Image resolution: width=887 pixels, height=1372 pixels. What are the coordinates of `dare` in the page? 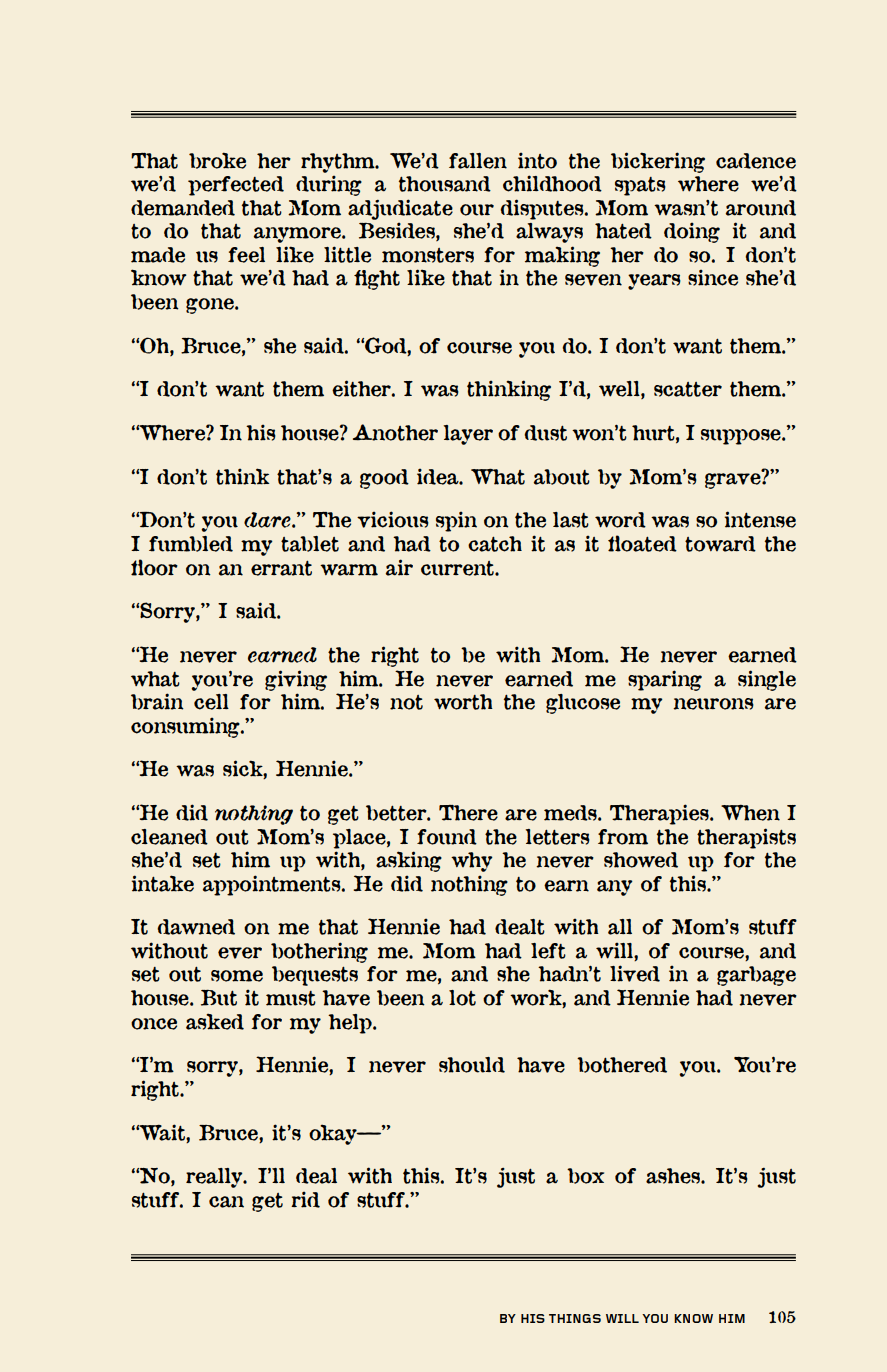 It's located at (268, 520).
